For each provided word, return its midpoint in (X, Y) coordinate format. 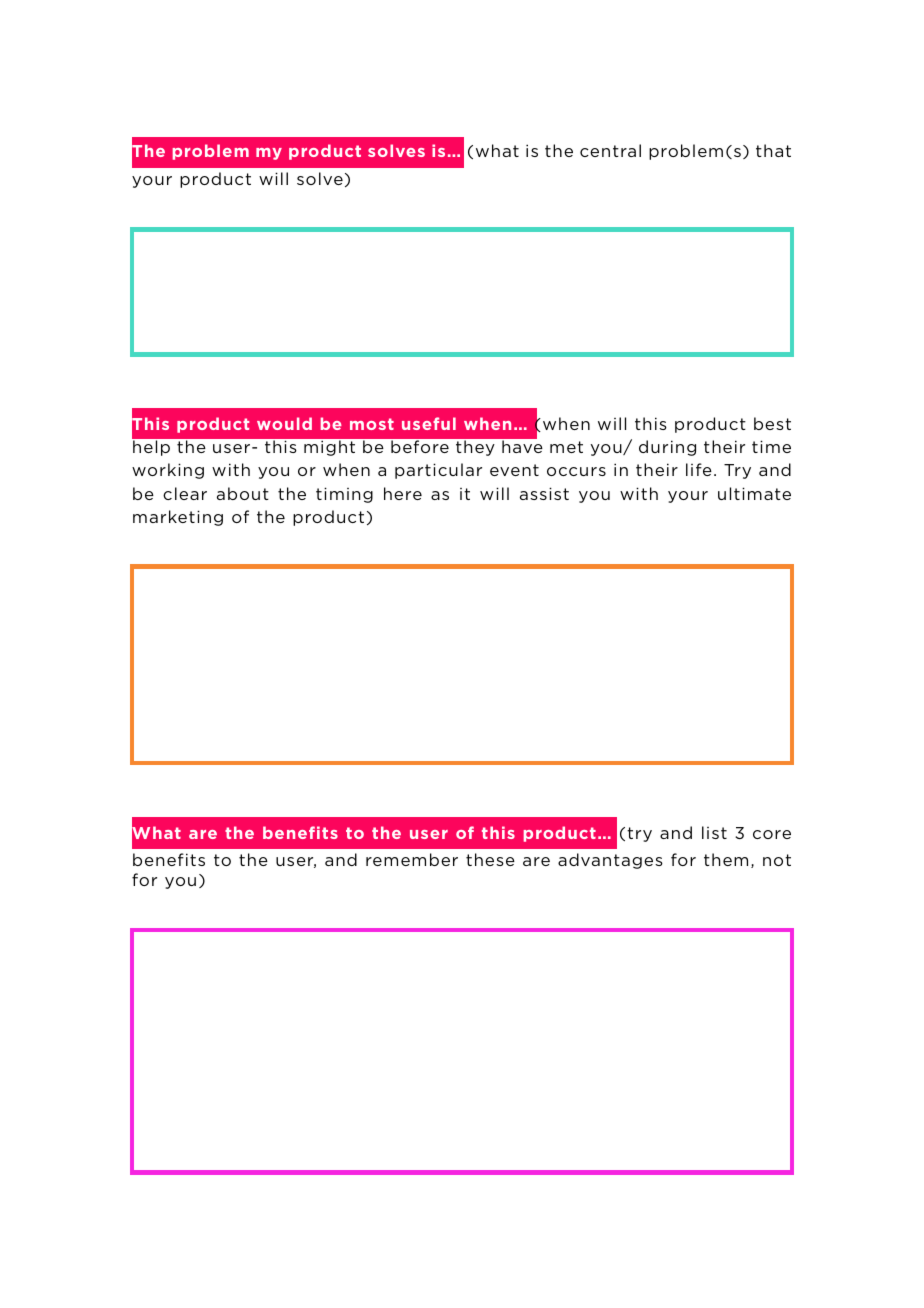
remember (412, 859)
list (714, 832)
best (772, 423)
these (490, 859)
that (773, 150)
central (610, 150)
